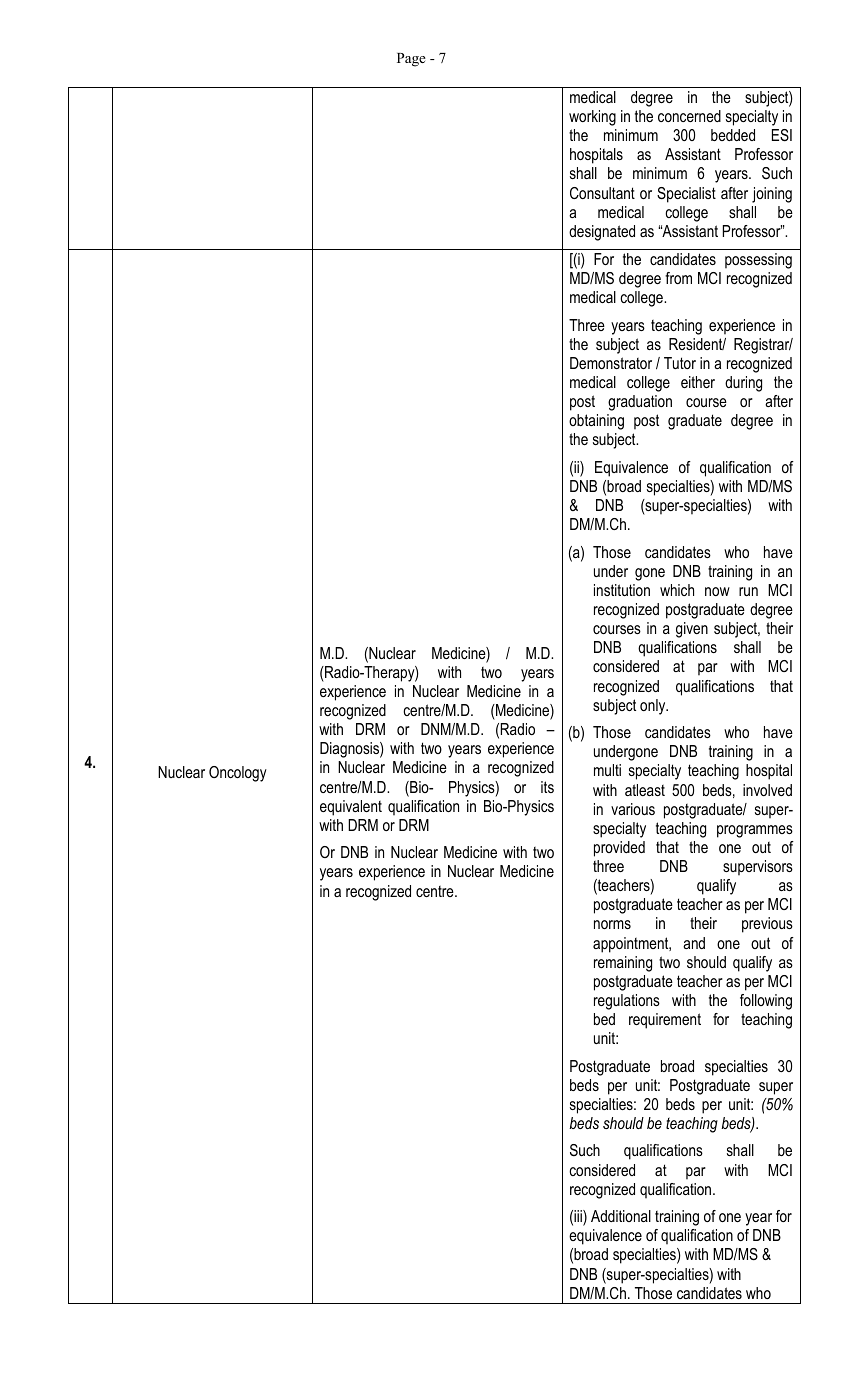 This document has height=1400, width=849. Describe the element at coordinates (698, 382) in the document. I see `either` at that location.
